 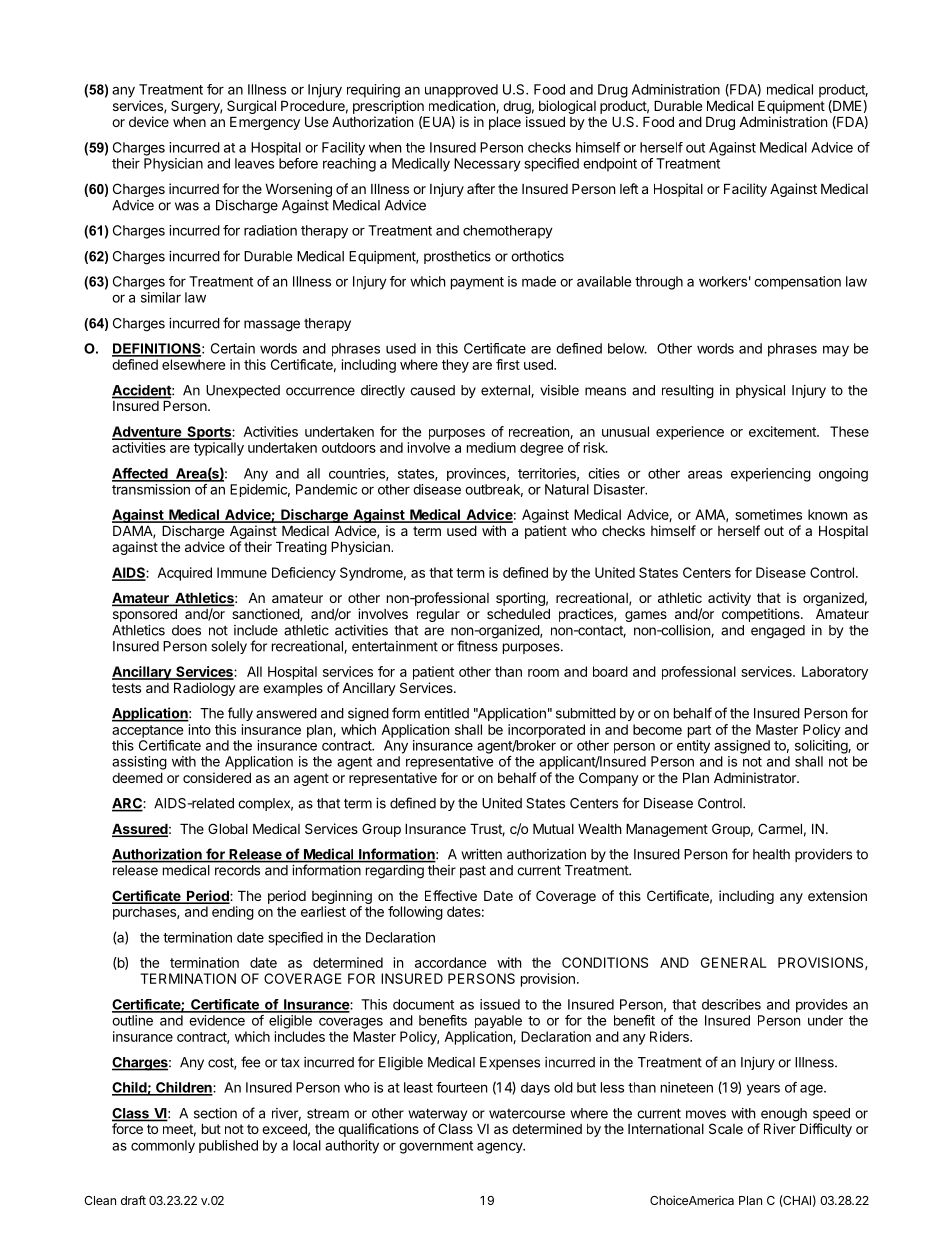 I want to click on into, so click(x=200, y=729).
